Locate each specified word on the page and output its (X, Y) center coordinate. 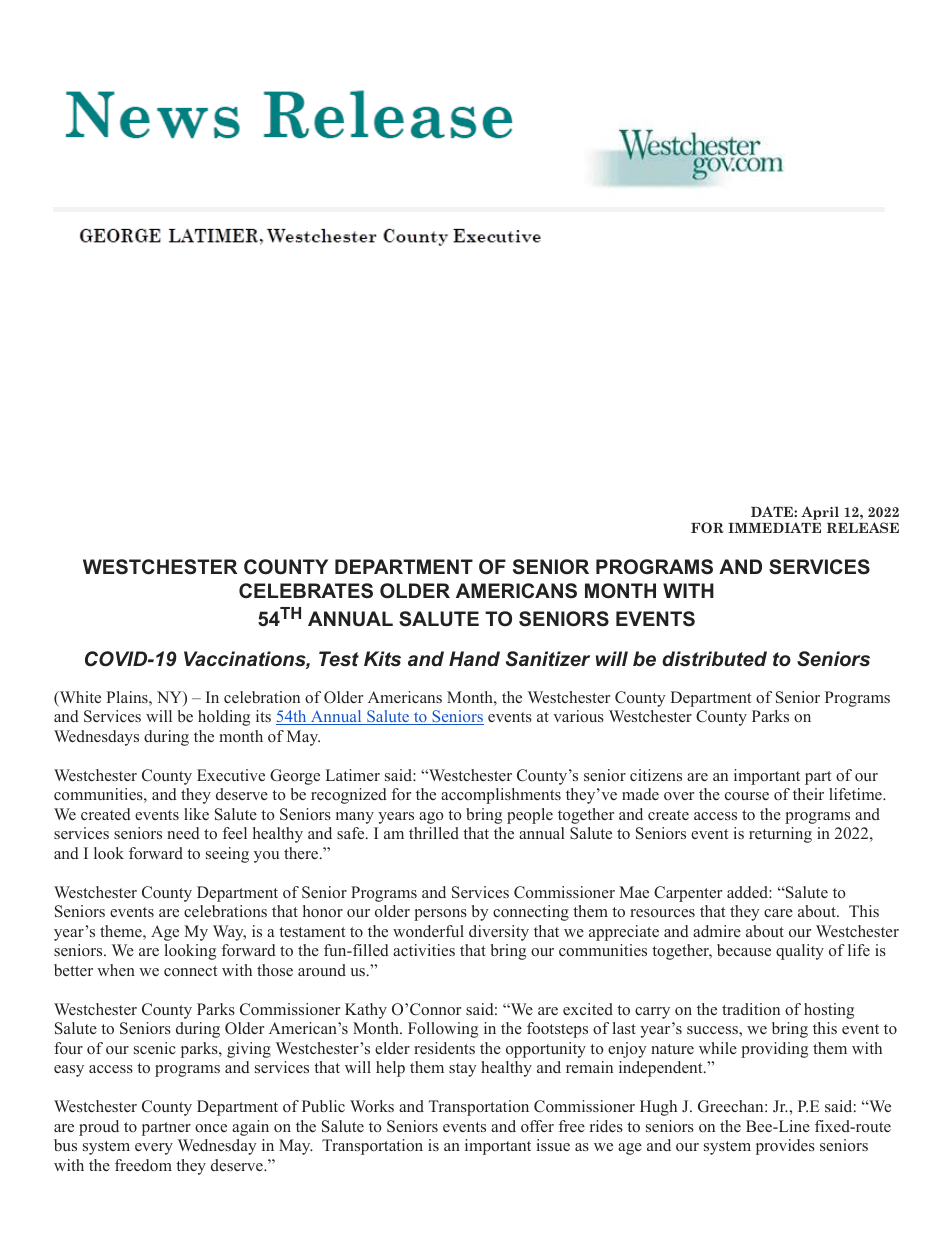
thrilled (434, 833)
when (116, 970)
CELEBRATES (306, 591)
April (820, 513)
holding (224, 718)
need (183, 833)
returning (780, 835)
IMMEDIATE (774, 527)
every (154, 1149)
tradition (751, 1009)
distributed (714, 659)
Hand (474, 659)
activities (424, 950)
